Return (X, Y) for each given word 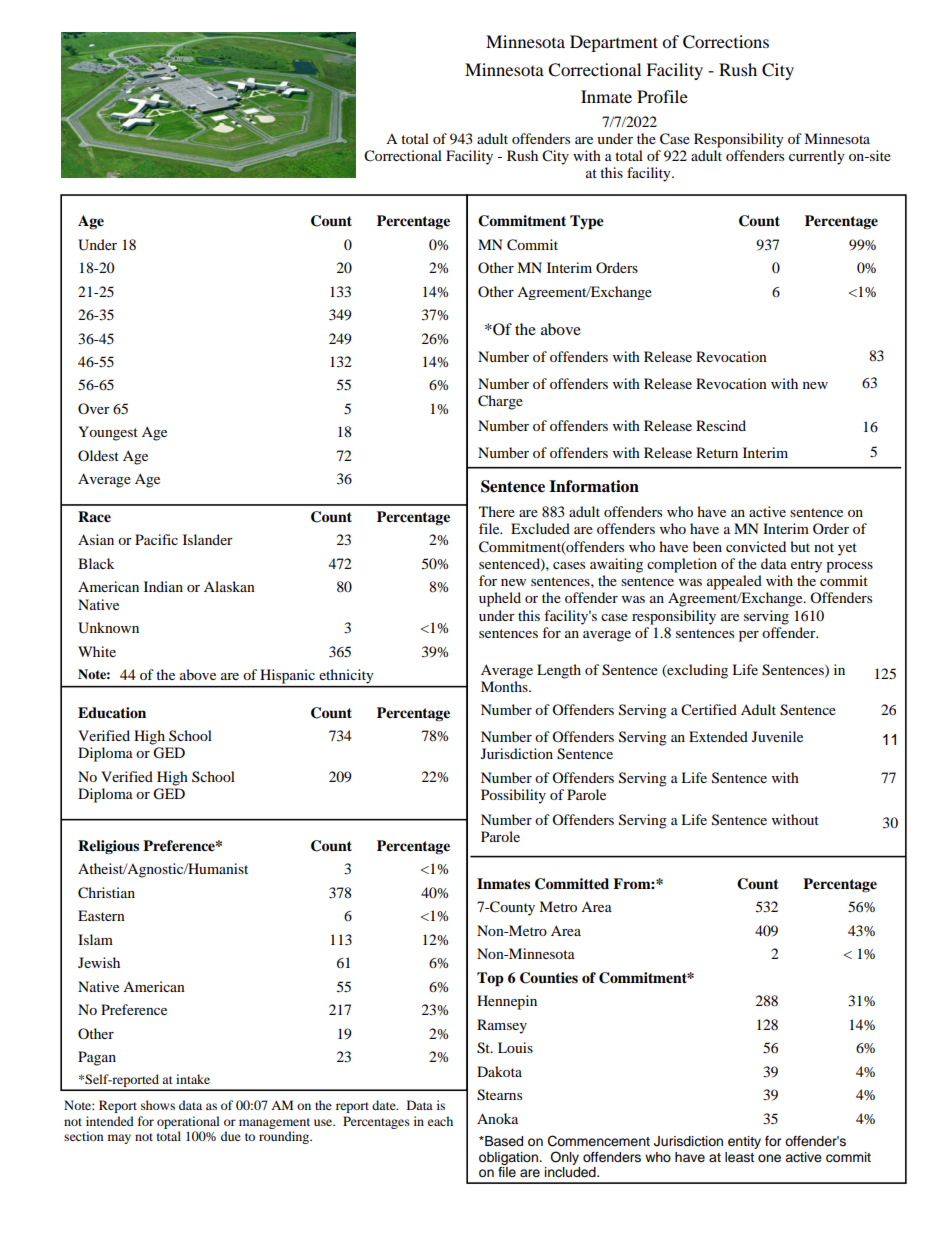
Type (587, 222)
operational (188, 1122)
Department (614, 43)
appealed (734, 582)
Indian (163, 586)
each (440, 1121)
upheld (500, 599)
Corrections (726, 42)
